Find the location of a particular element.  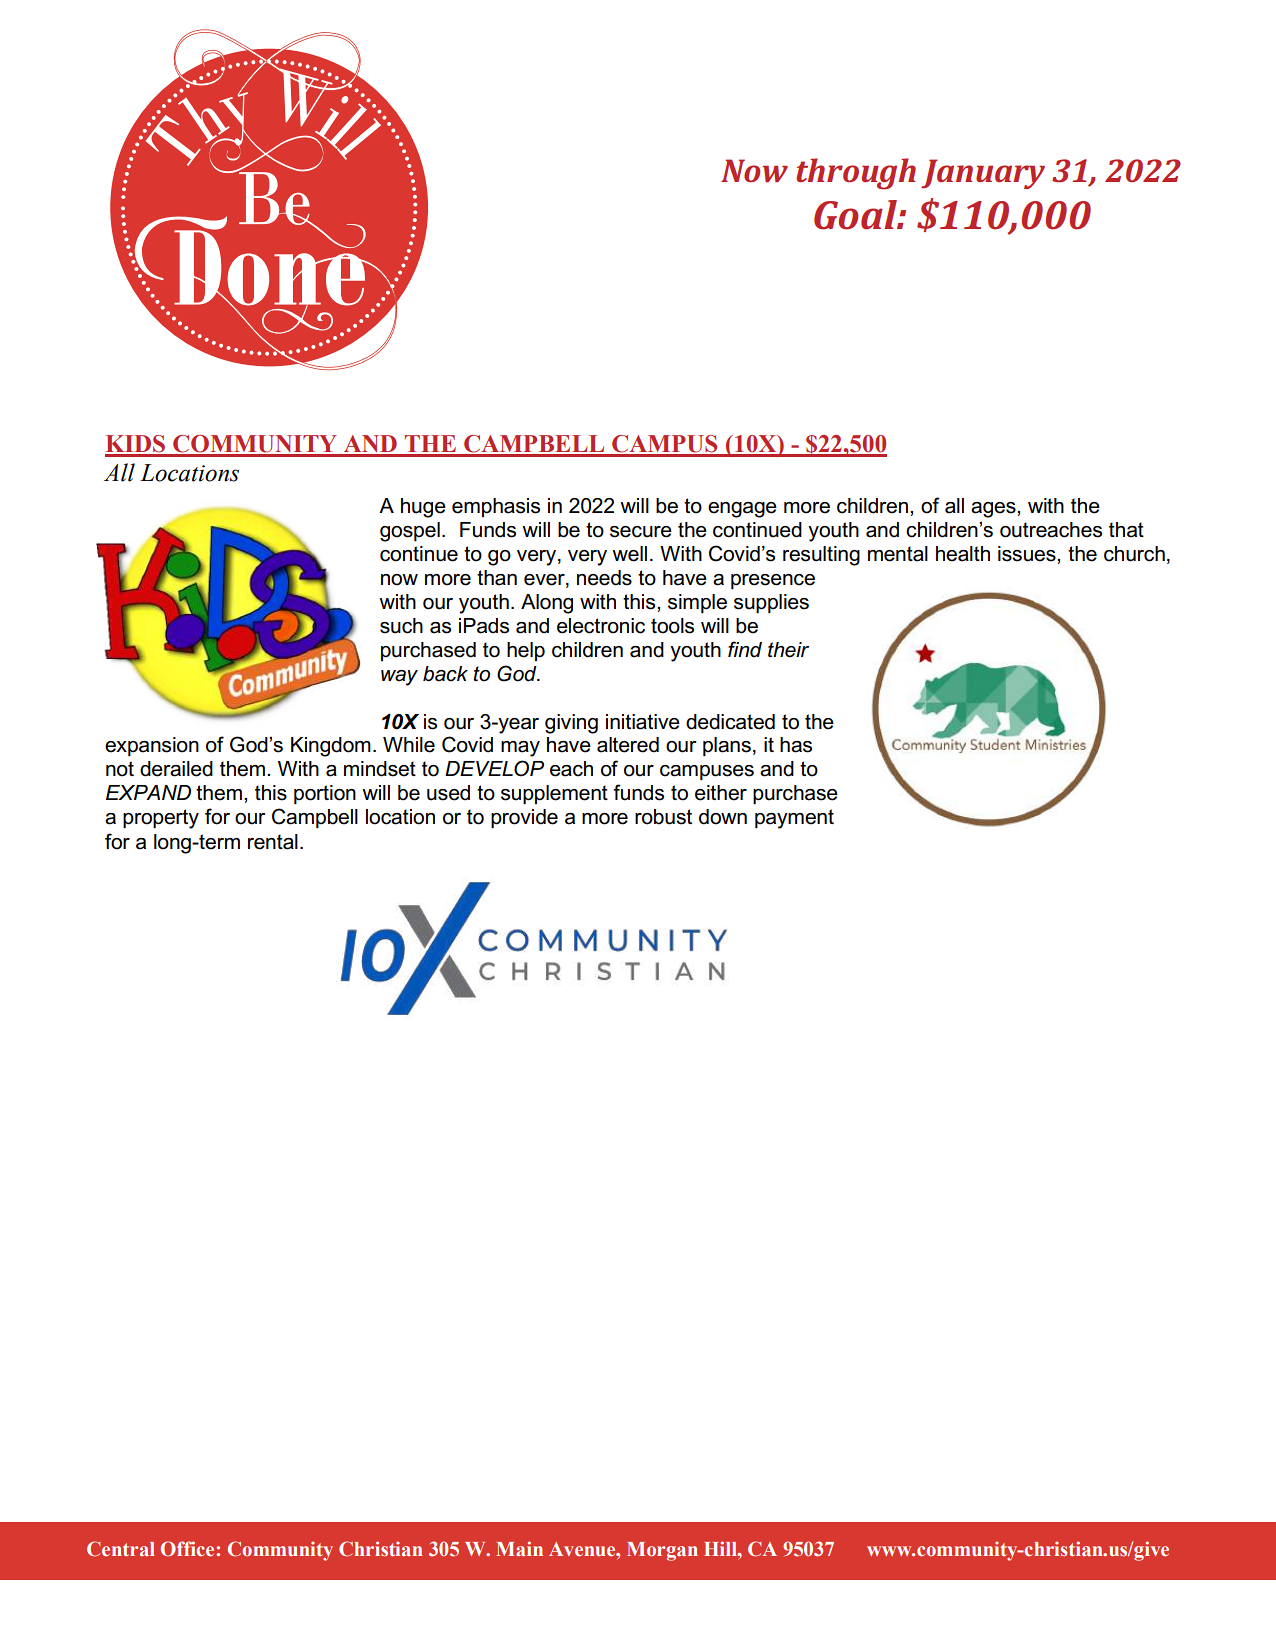

January is located at coordinates (983, 174).
